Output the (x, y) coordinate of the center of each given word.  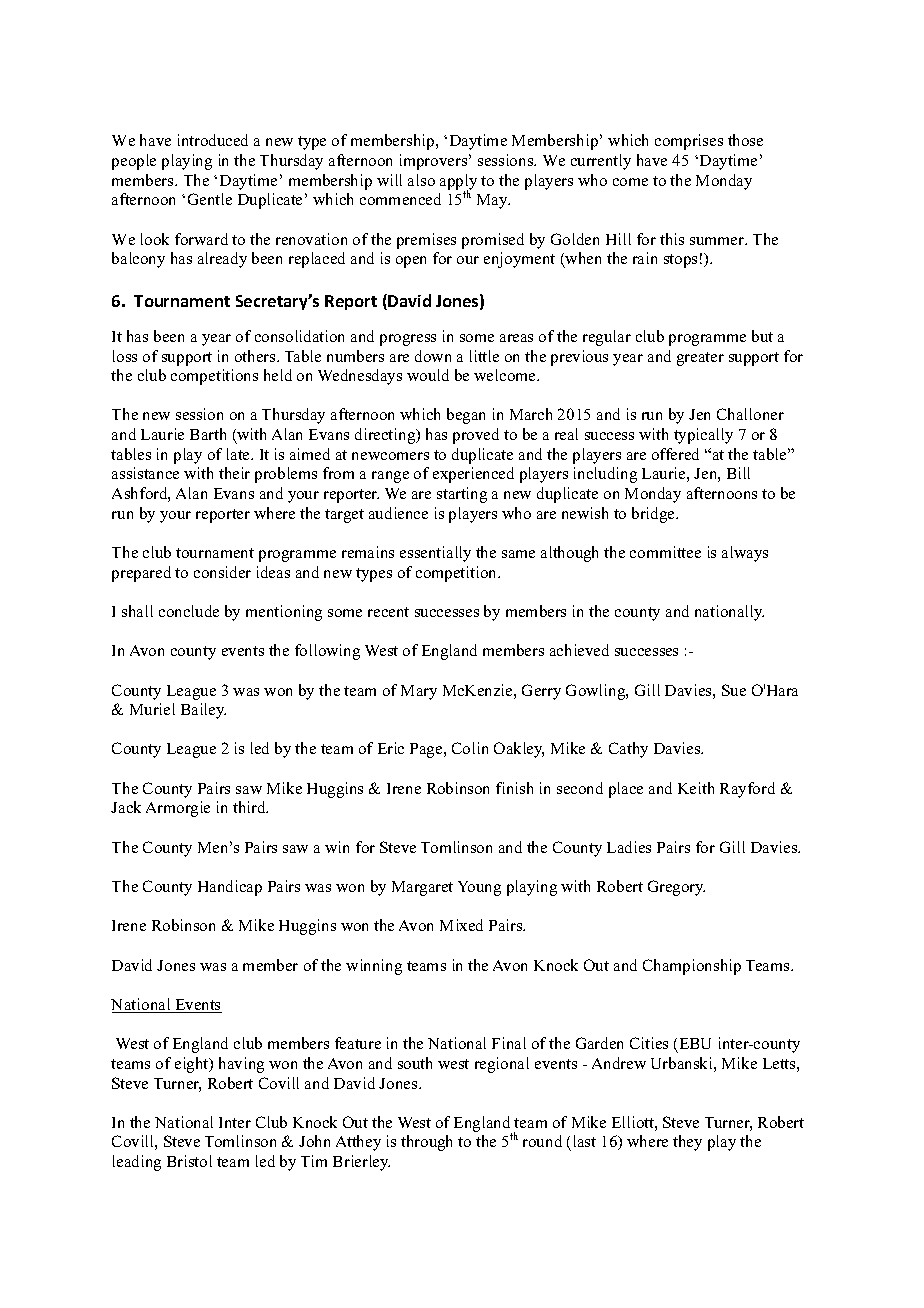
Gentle (210, 199)
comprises (689, 142)
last (585, 1141)
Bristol (189, 1161)
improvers (435, 162)
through (426, 1143)
